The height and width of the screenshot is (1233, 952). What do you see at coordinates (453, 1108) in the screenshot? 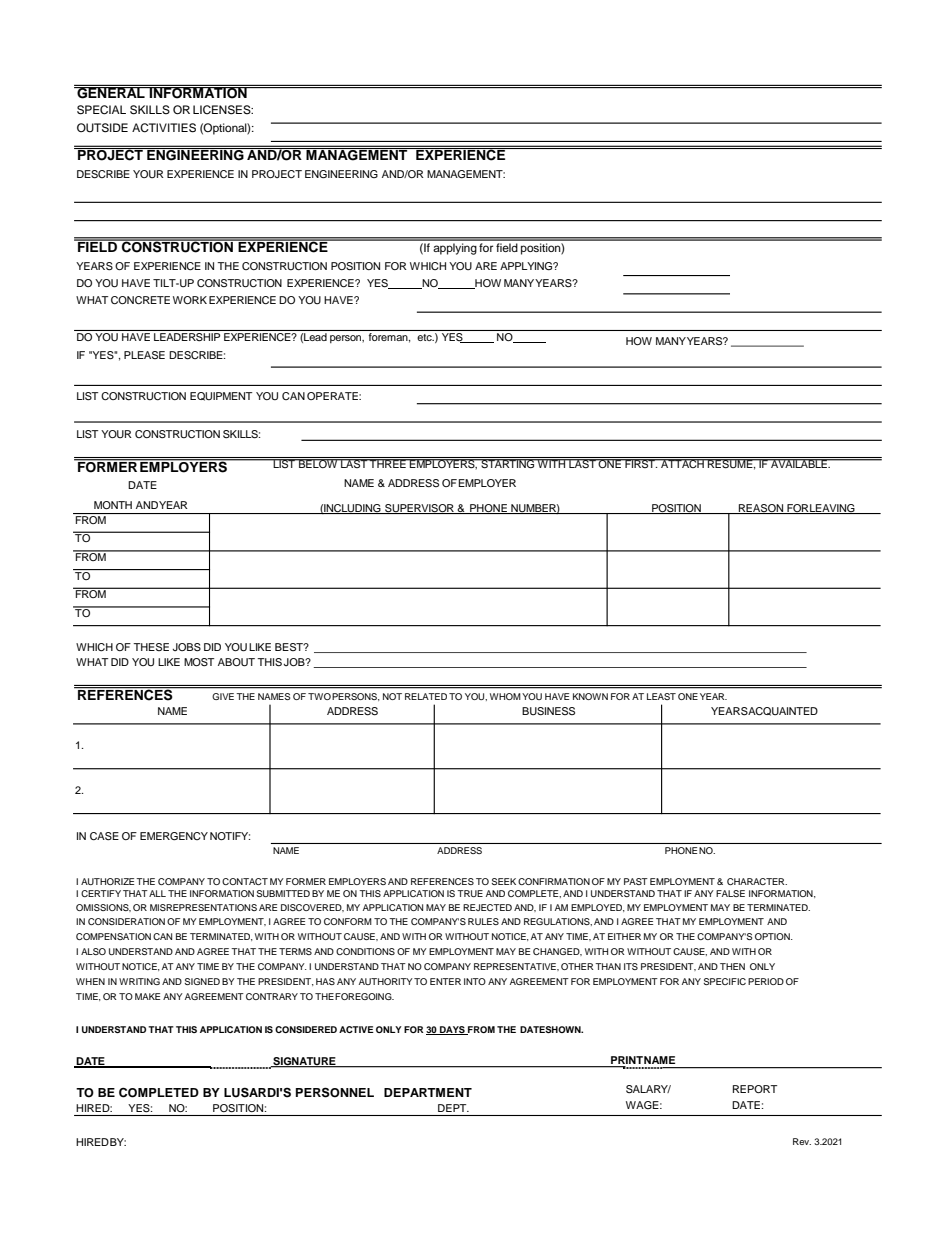
I see `DEPT` at bounding box center [453, 1108].
